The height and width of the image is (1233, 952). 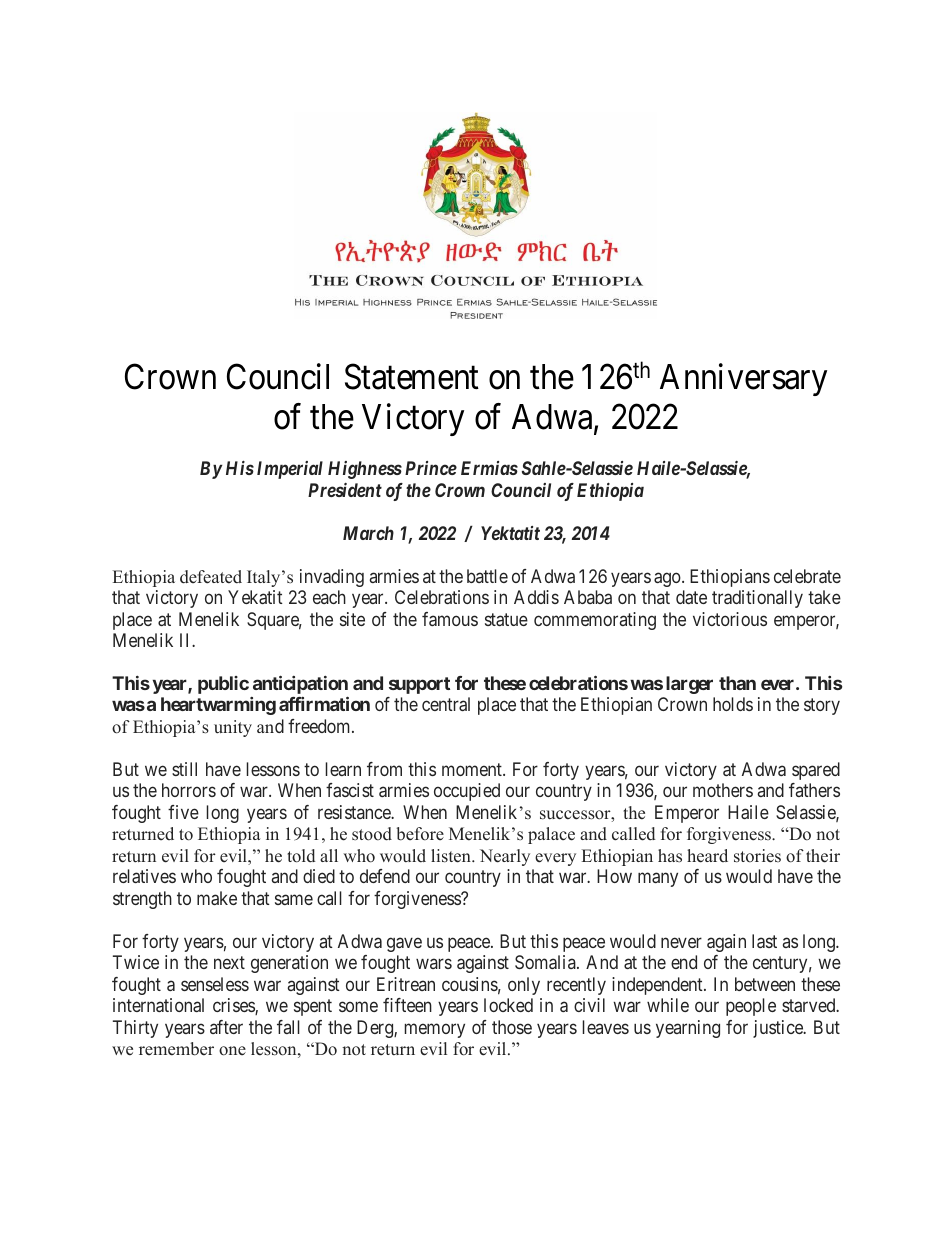 What do you see at coordinates (723, 790) in the image?
I see `mothers` at bounding box center [723, 790].
